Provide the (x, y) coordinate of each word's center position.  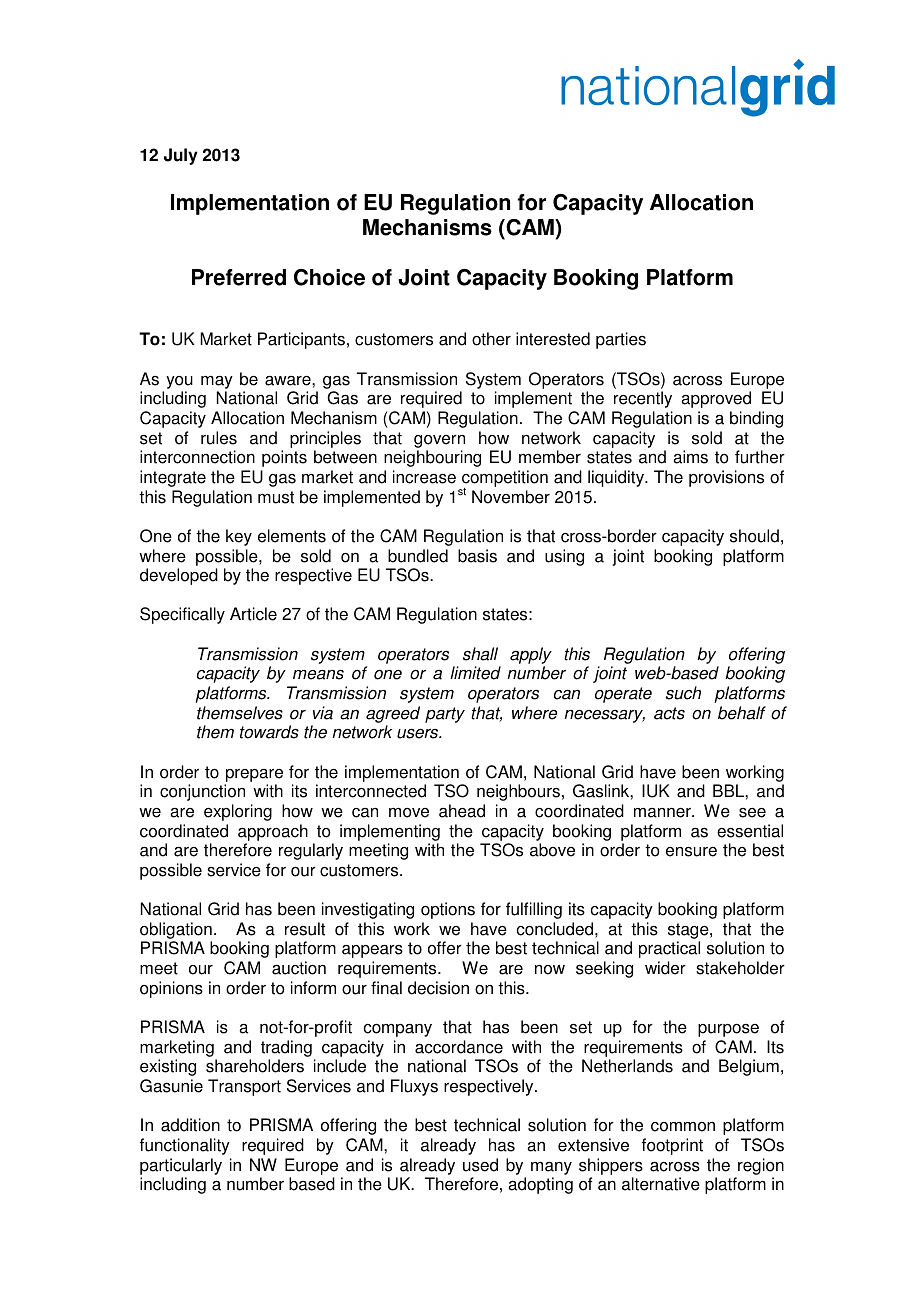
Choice (329, 277)
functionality (185, 1146)
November (511, 497)
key (239, 537)
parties (621, 340)
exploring (238, 812)
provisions (726, 478)
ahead (462, 811)
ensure (691, 851)
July (181, 156)
